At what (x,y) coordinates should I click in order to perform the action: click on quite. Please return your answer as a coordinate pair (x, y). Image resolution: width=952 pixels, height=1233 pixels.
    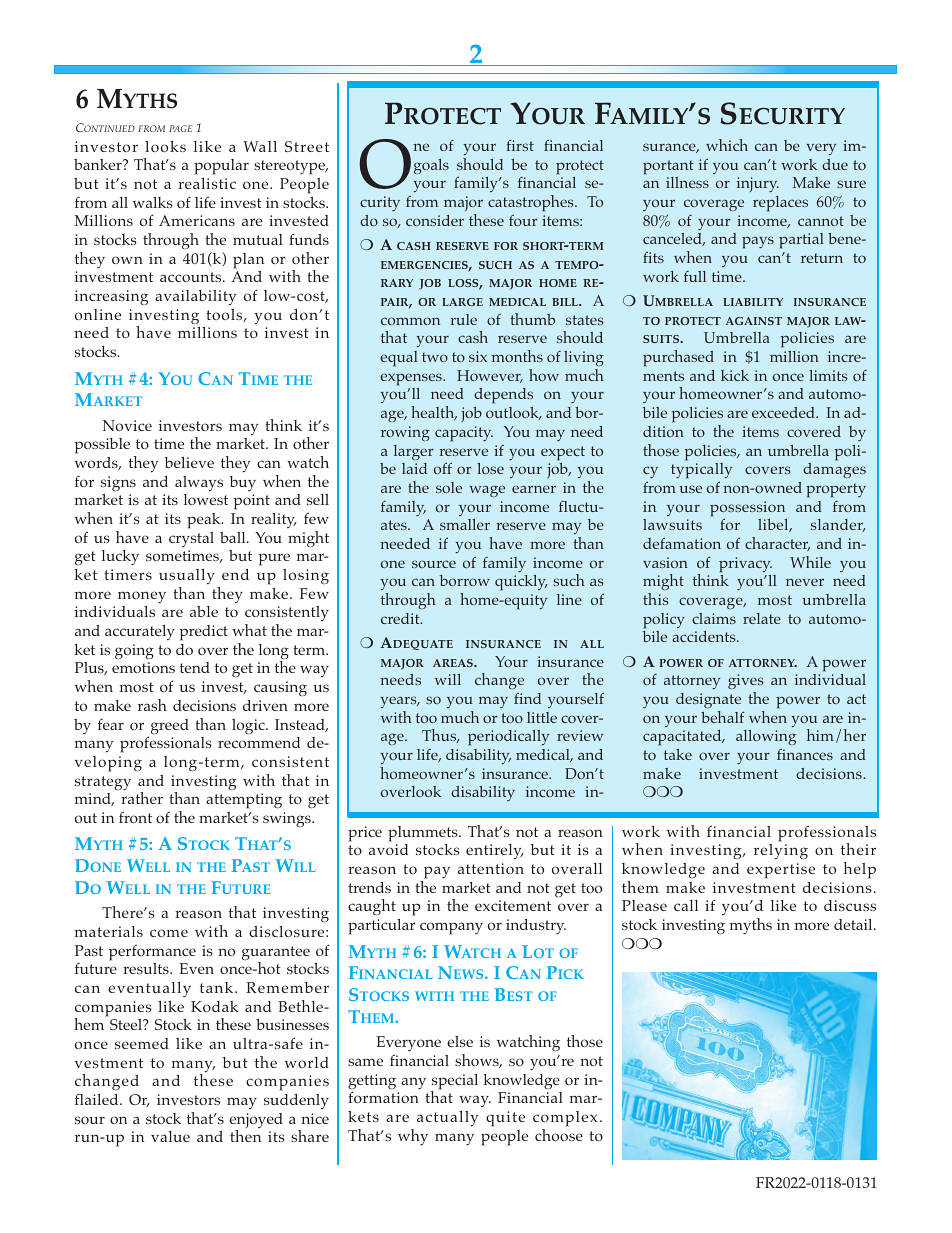
    Looking at the image, I should click on (505, 1119).
